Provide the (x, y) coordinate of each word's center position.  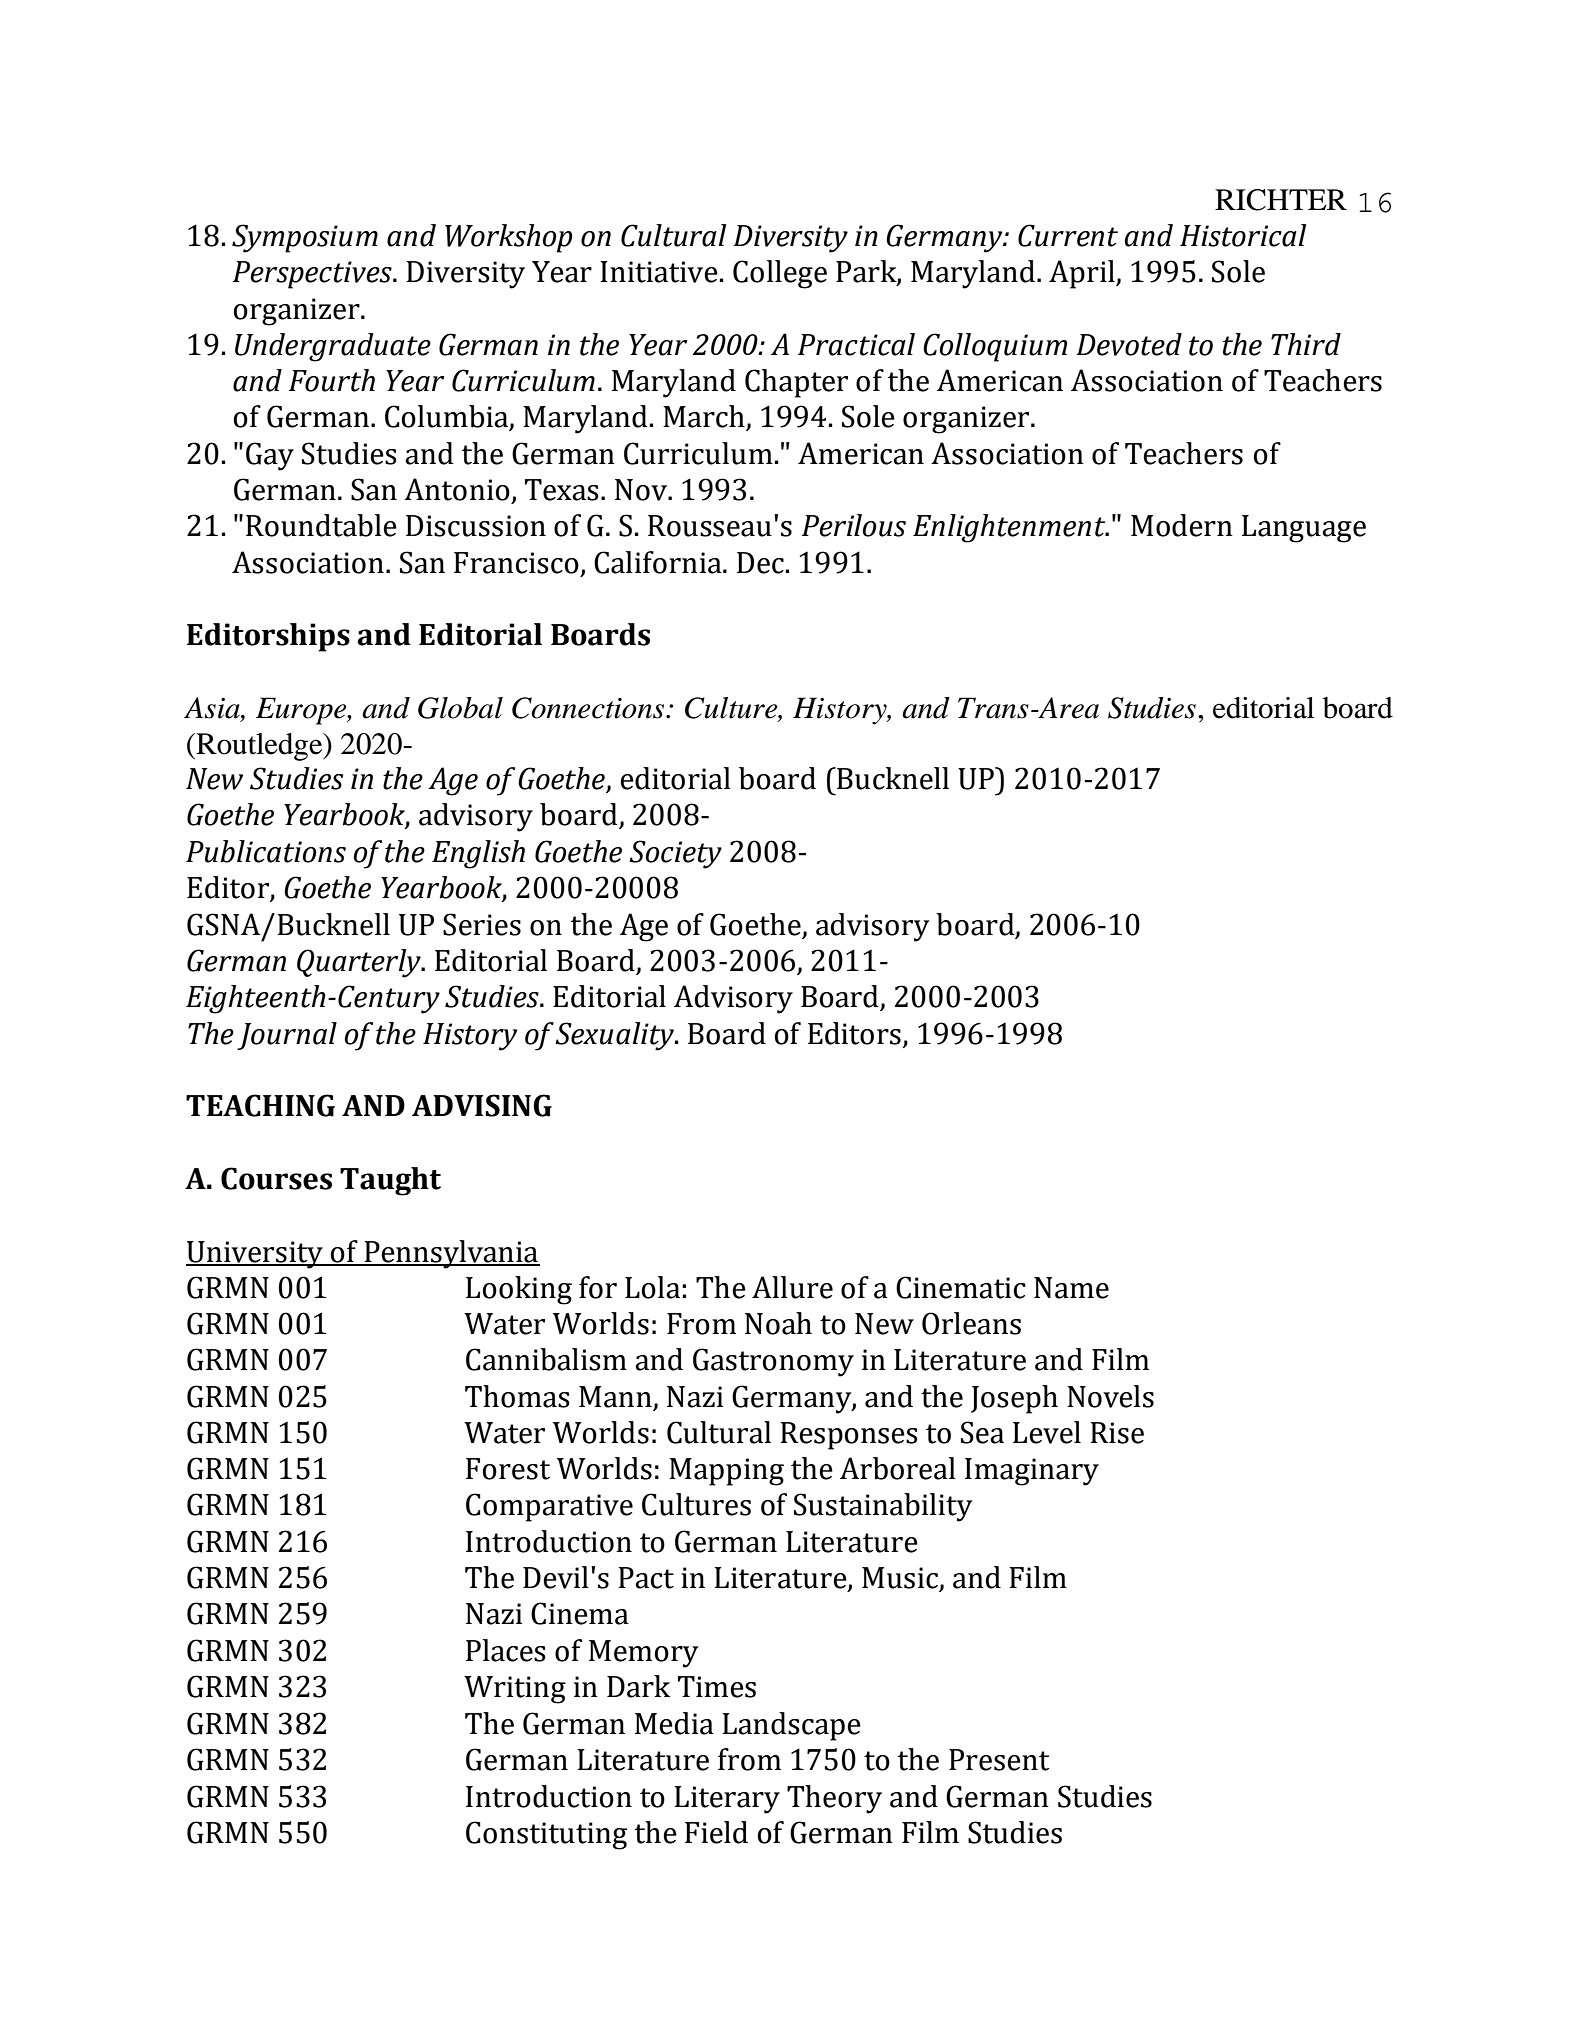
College (780, 274)
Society (675, 854)
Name (1071, 1288)
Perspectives (313, 275)
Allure (792, 1287)
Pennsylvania (451, 1254)
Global (460, 708)
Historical (1243, 235)
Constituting (546, 1835)
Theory (834, 1799)
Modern (1182, 525)
